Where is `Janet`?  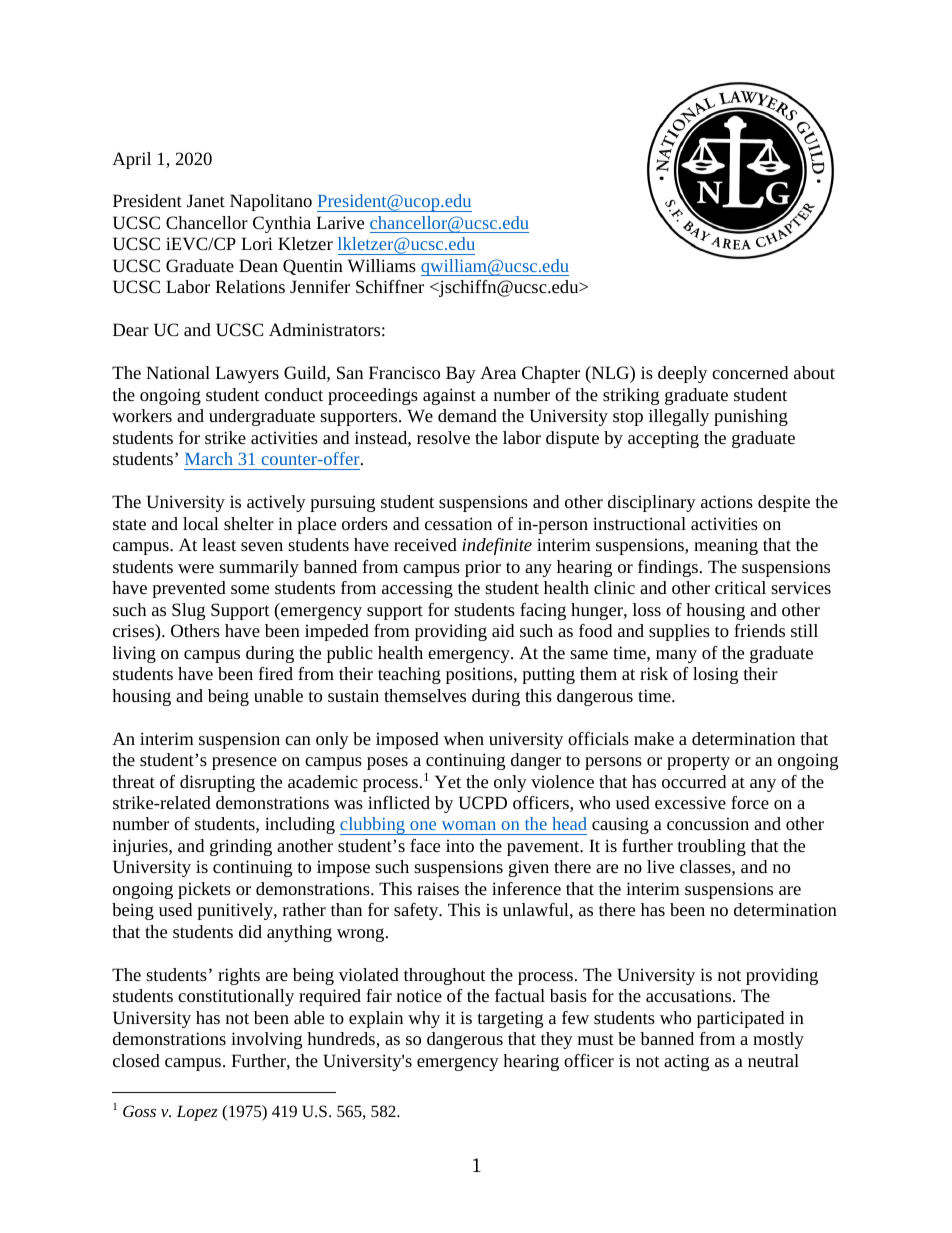
Janet is located at coordinates (206, 200).
